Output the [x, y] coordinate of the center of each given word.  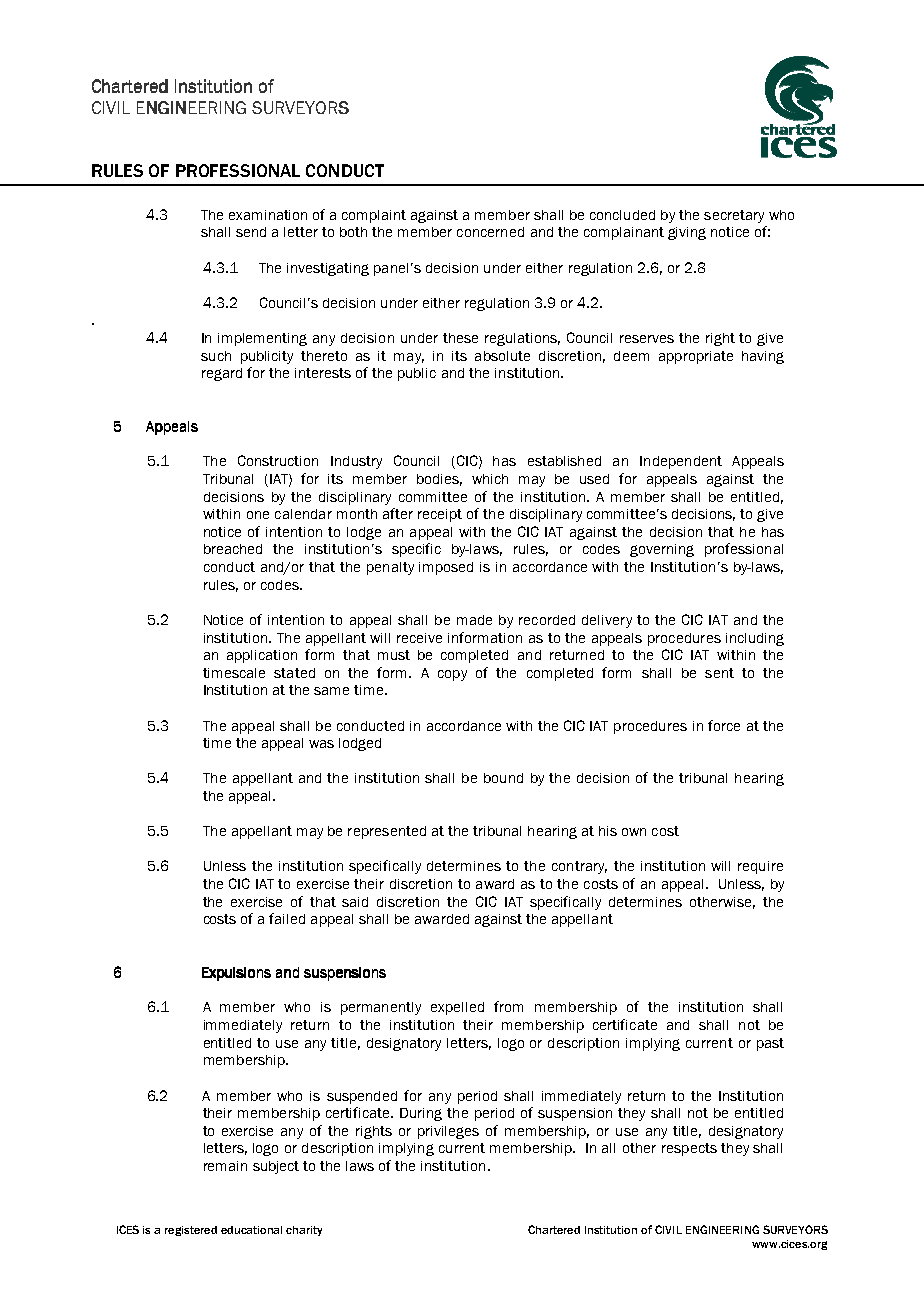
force [724, 725]
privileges [448, 1132]
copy [452, 675]
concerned [490, 232]
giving [687, 233]
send [251, 232]
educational [251, 1230]
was [321, 744]
